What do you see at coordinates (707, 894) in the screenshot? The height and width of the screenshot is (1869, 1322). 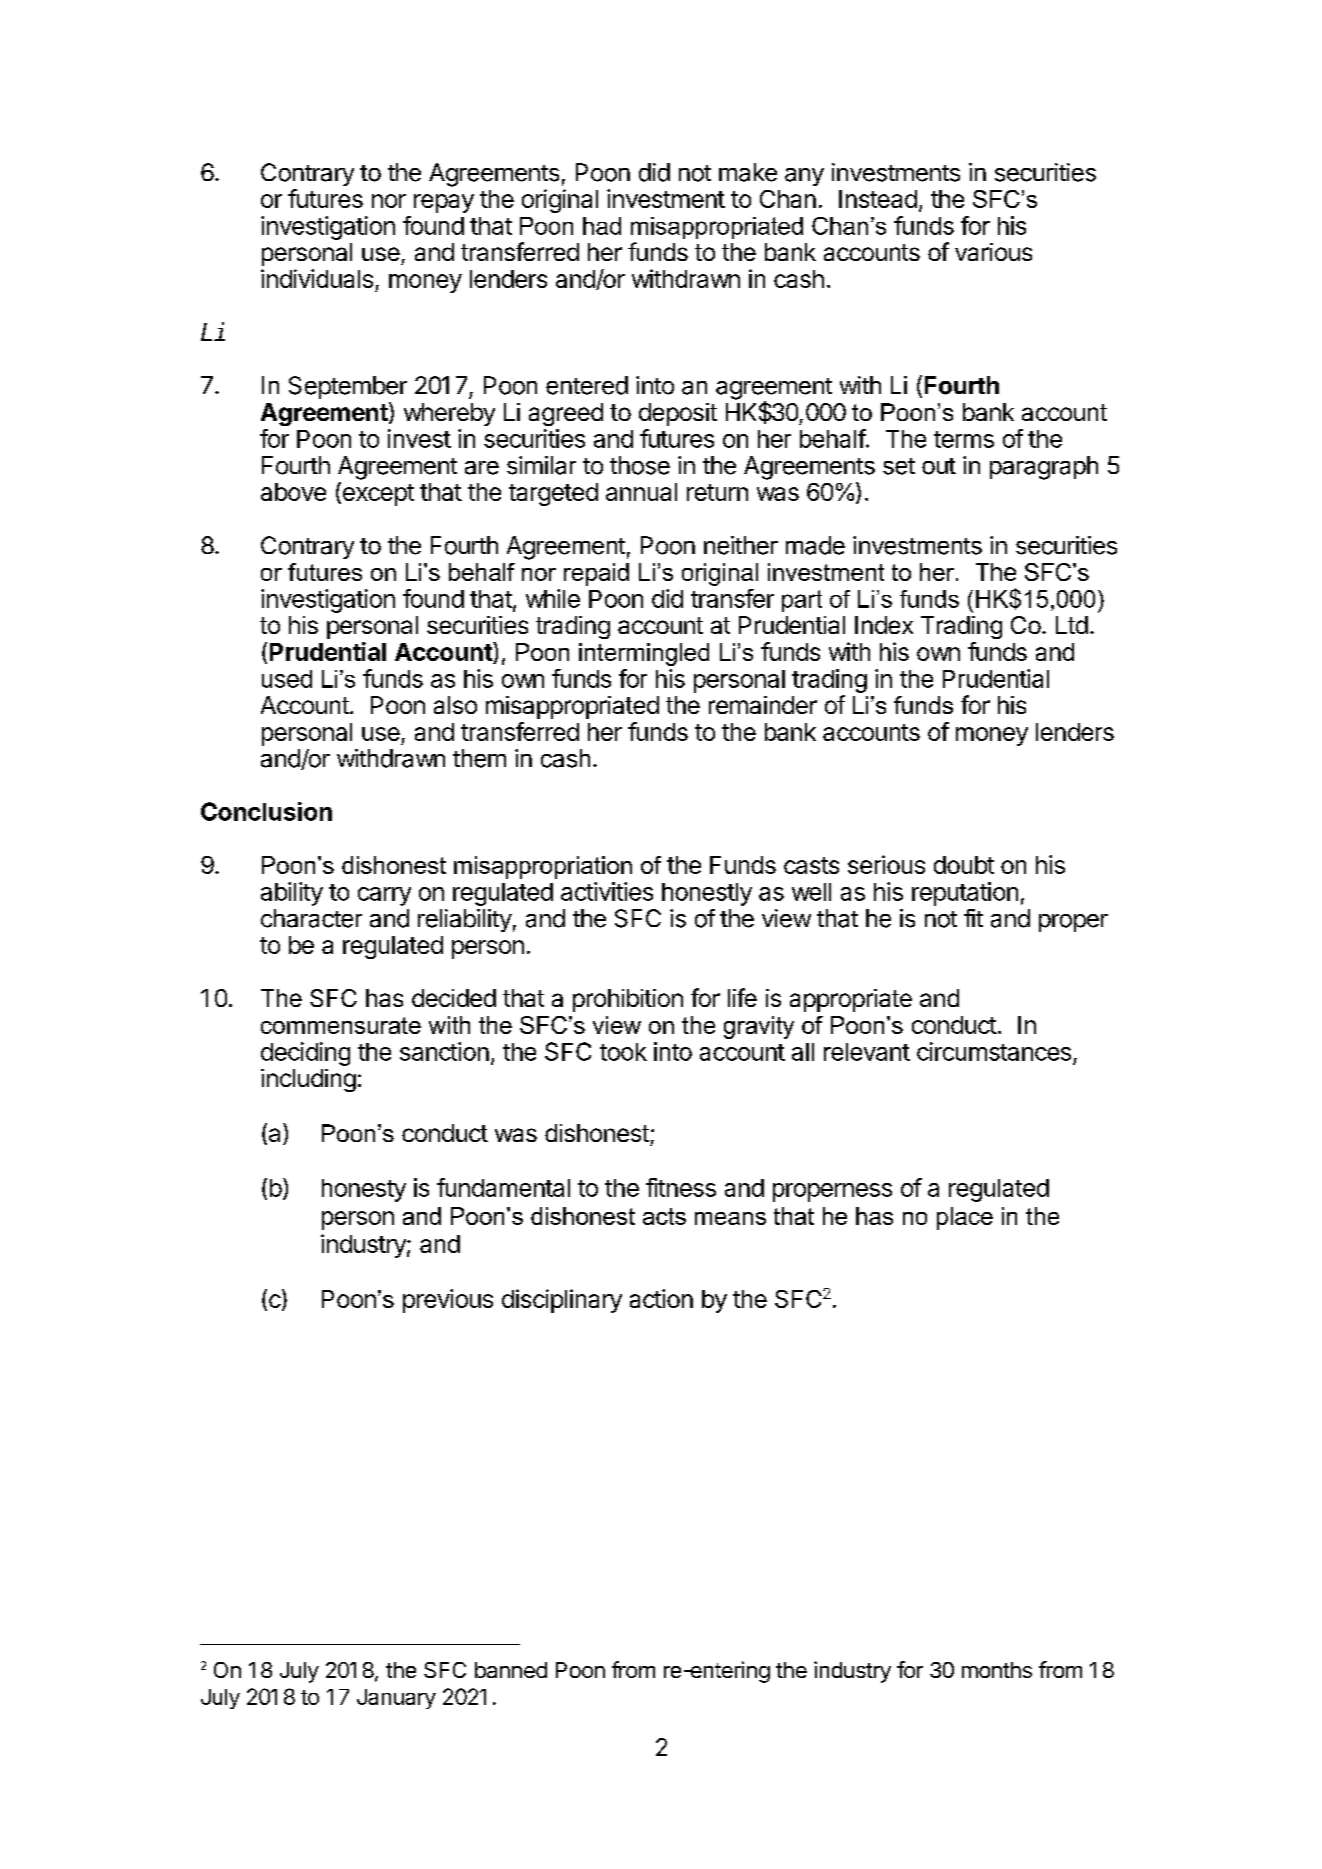 I see `honestly` at bounding box center [707, 894].
